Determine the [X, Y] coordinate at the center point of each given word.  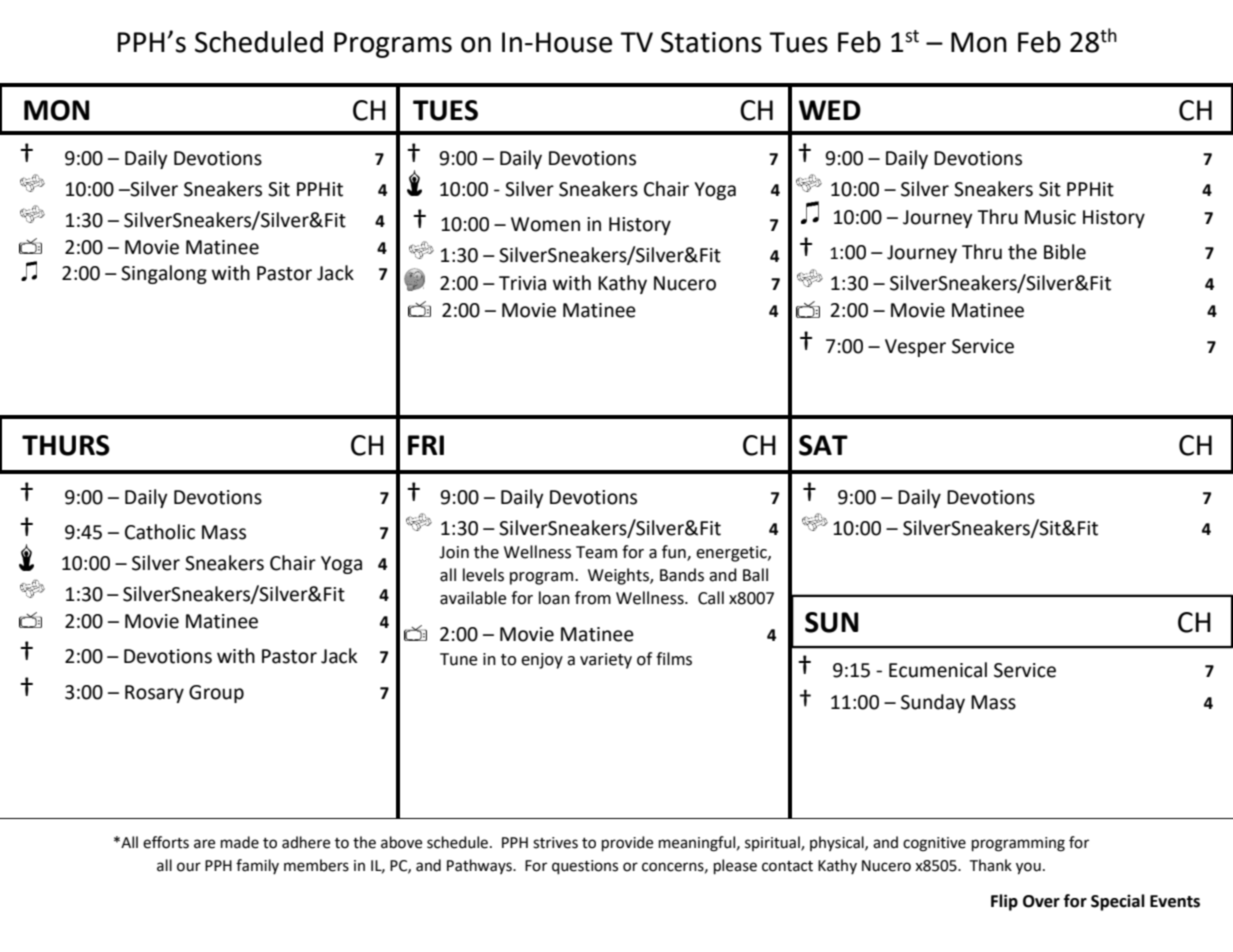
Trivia [522, 283]
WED [830, 110]
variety [606, 661]
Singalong [164, 274]
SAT [823, 445]
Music [1050, 217]
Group [216, 694]
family [257, 866]
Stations [711, 42]
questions [585, 867]
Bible [1065, 252]
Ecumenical [938, 670]
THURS [66, 445]
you [1028, 868]
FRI [426, 445]
